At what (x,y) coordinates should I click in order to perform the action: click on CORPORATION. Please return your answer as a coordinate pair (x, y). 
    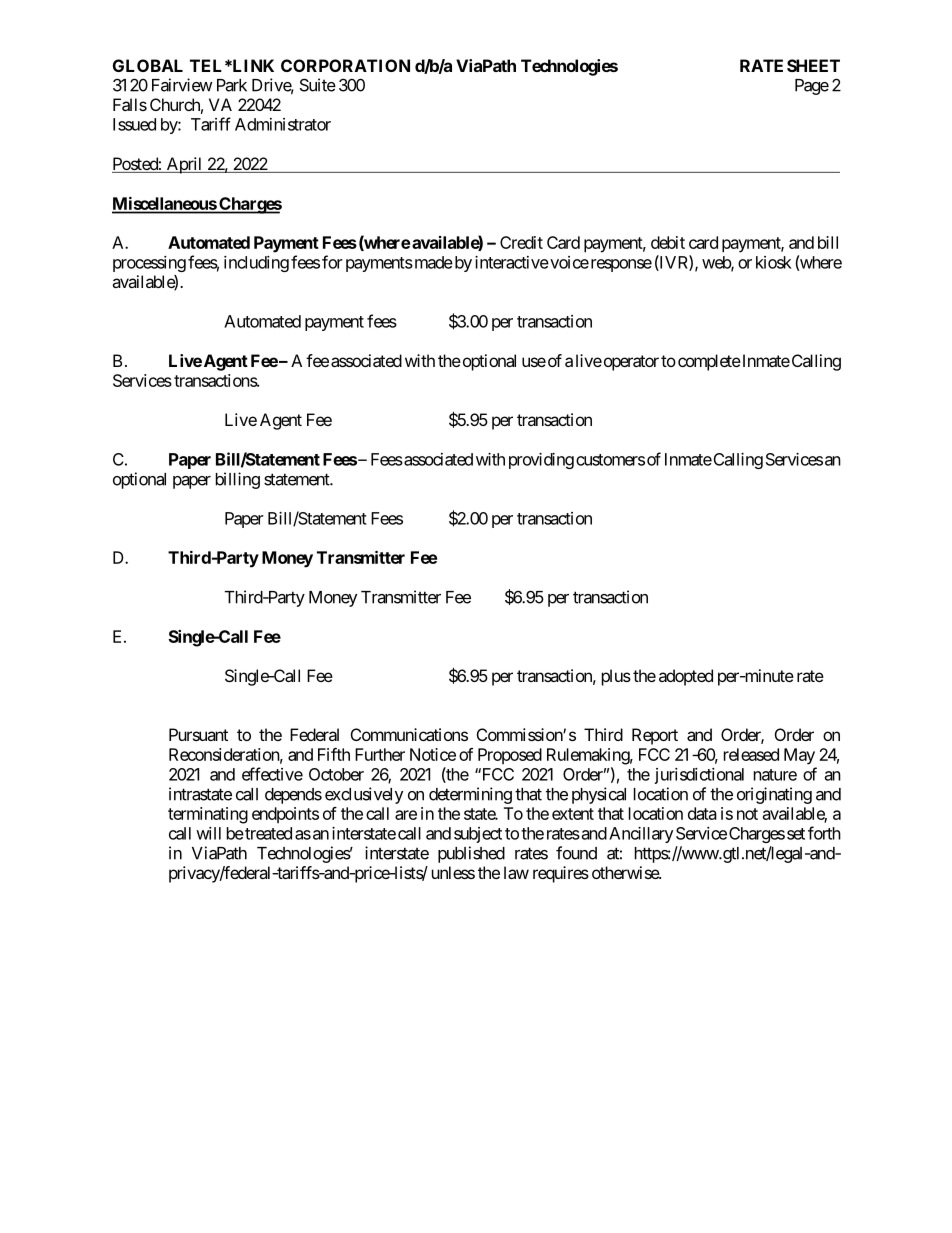
    Looking at the image, I should click on (345, 65).
